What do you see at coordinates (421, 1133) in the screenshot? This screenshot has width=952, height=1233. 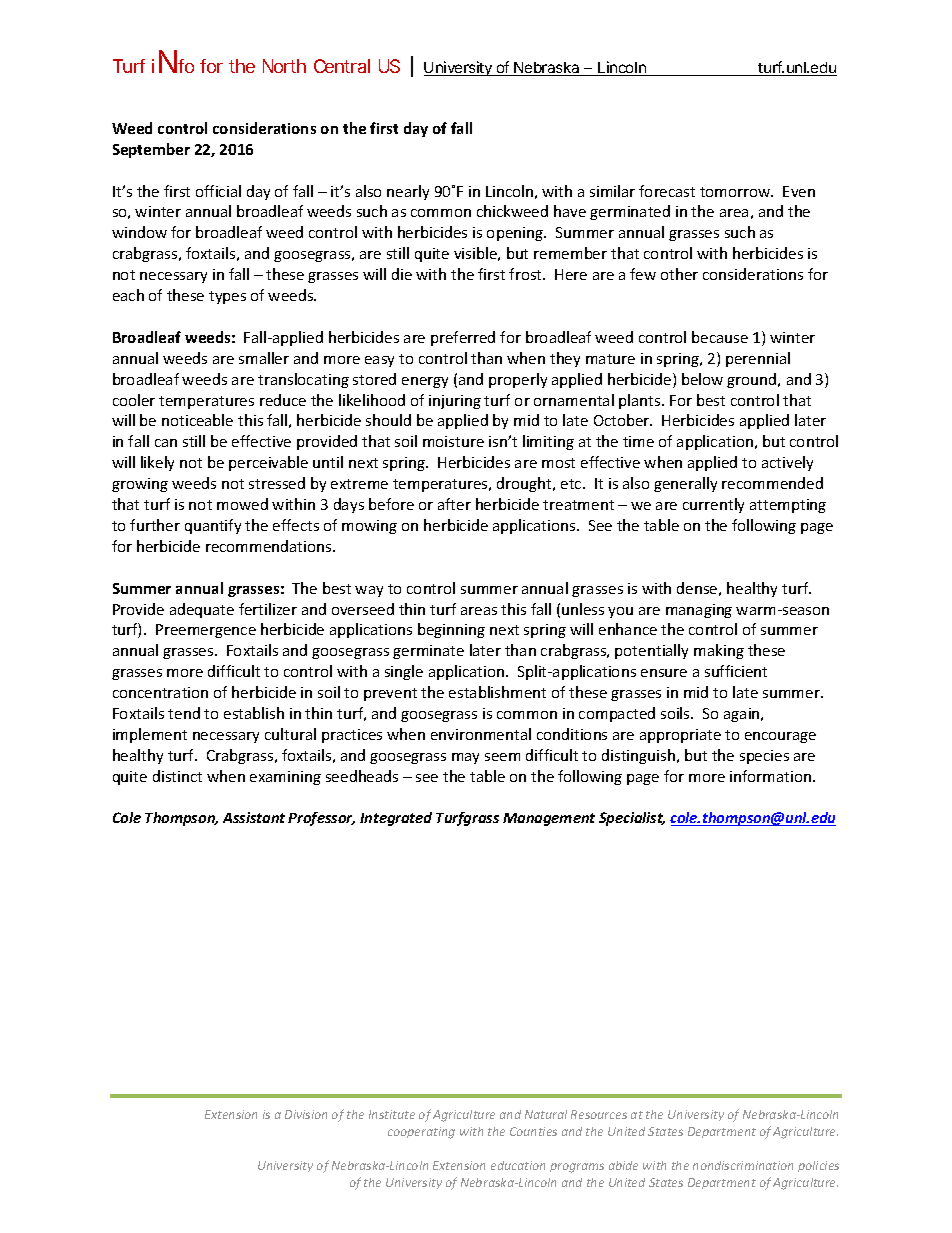 I see `cooperating` at bounding box center [421, 1133].
